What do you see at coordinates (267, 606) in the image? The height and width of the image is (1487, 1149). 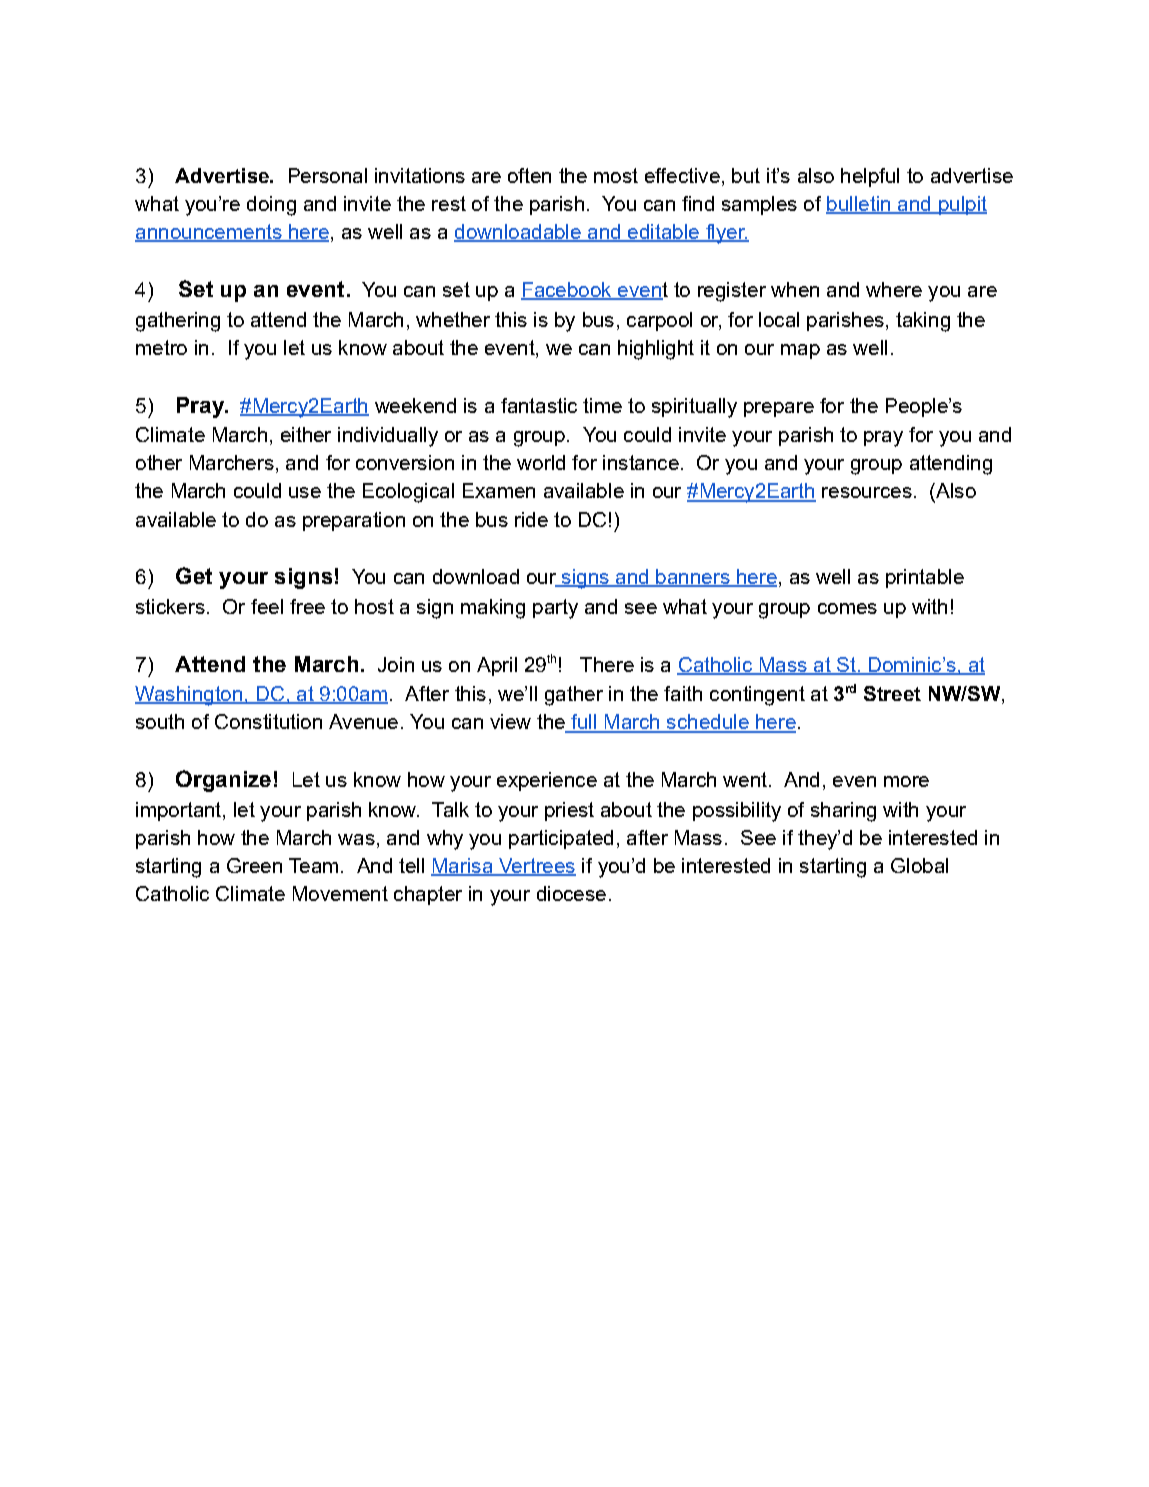 I see `feel` at bounding box center [267, 606].
